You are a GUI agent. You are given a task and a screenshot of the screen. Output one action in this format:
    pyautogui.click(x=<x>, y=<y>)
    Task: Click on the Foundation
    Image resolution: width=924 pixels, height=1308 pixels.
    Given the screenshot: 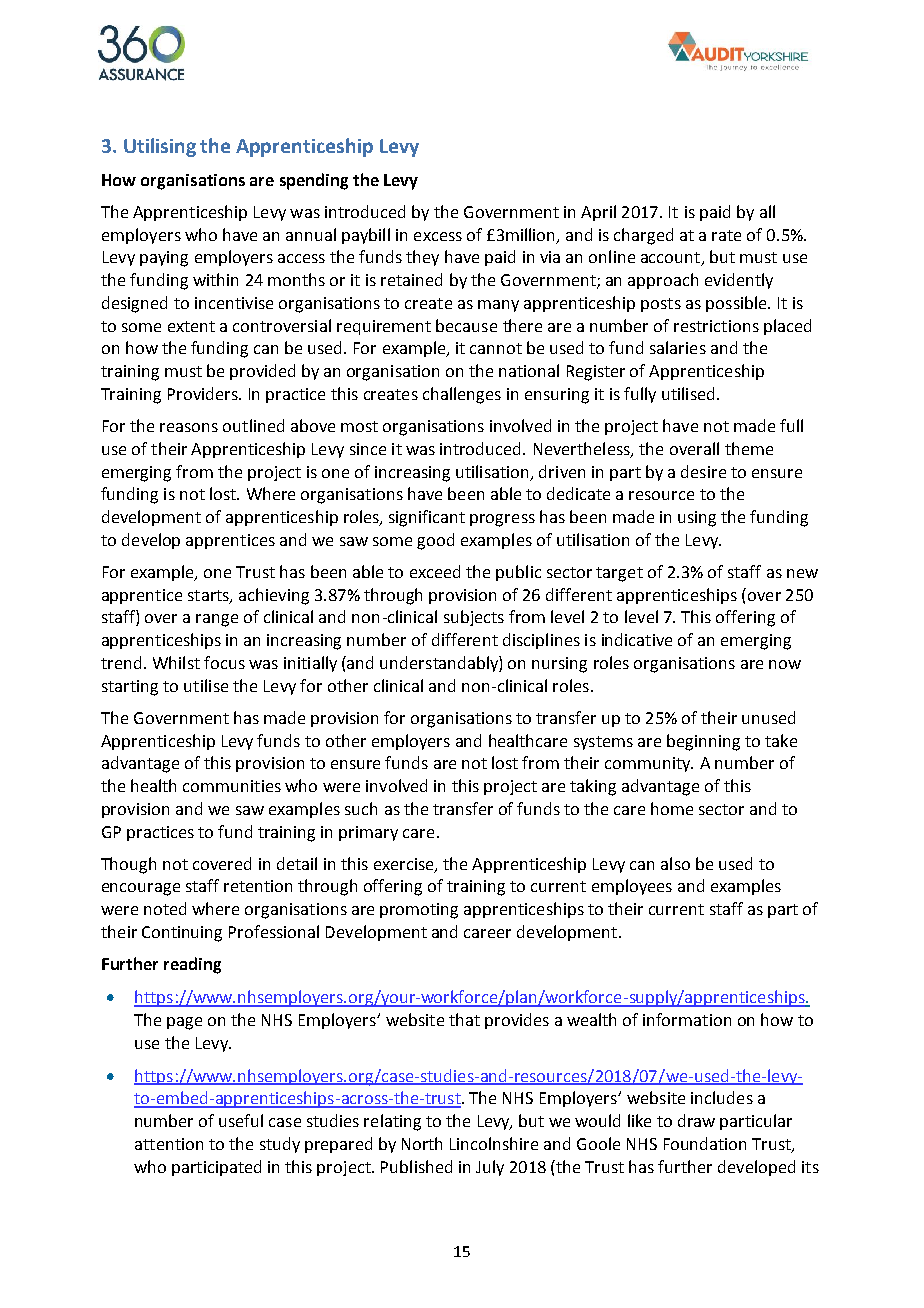 What is the action you would take?
    pyautogui.click(x=705, y=1143)
